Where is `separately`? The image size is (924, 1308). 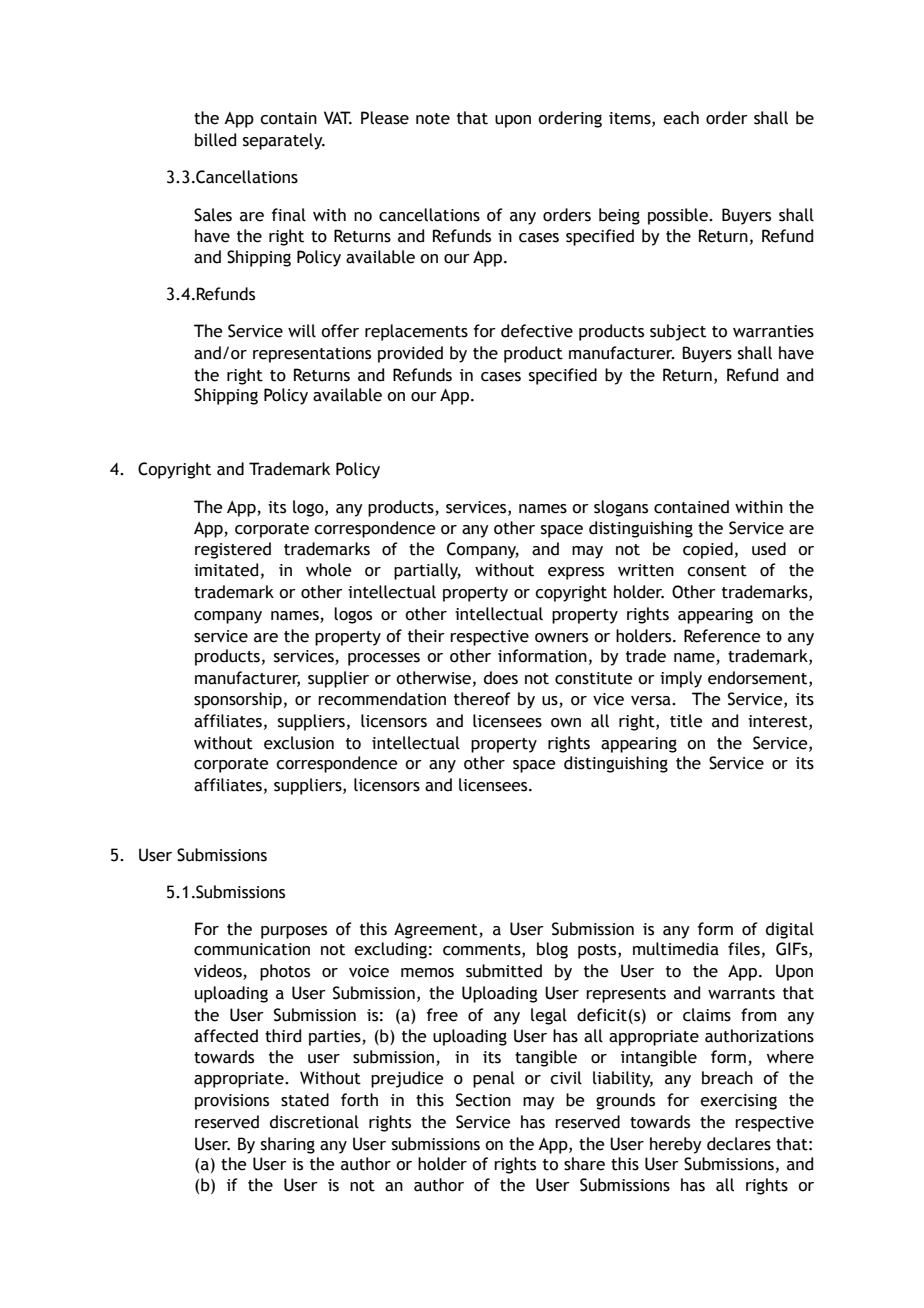
separately is located at coordinates (284, 141).
